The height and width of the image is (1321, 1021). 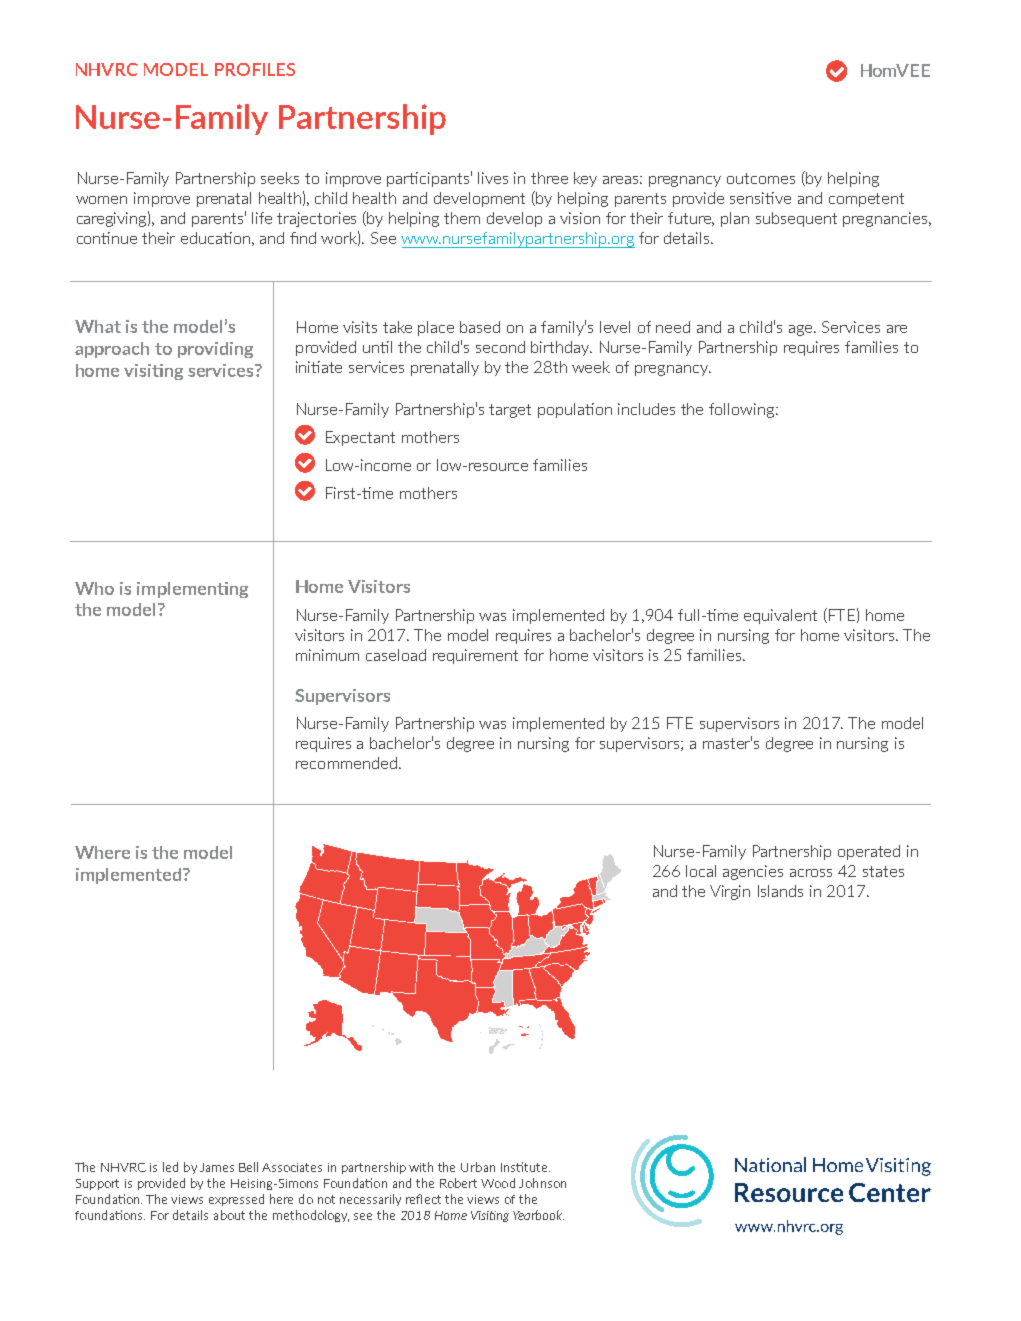 I want to click on equivalent, so click(x=780, y=616).
